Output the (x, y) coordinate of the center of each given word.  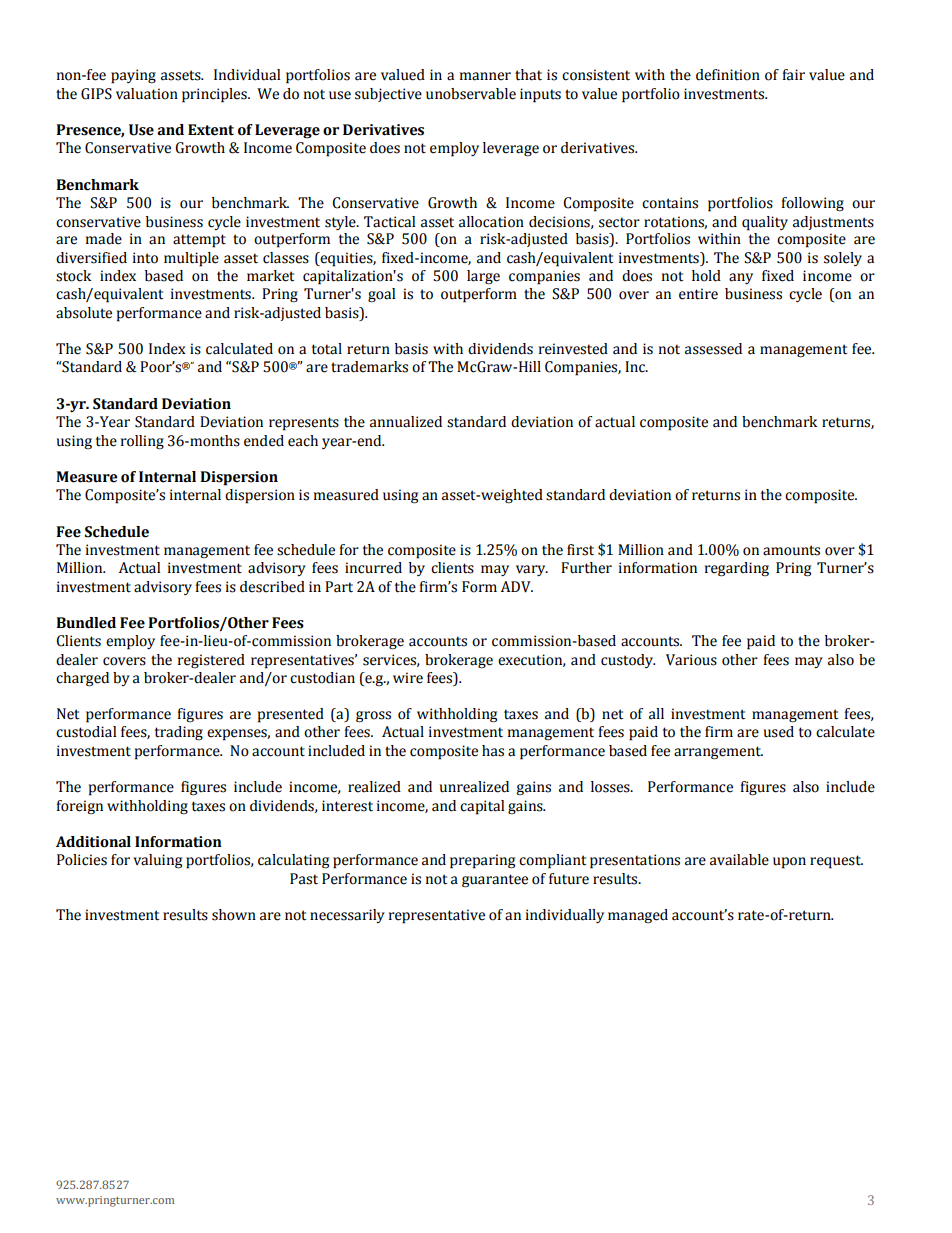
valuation (147, 94)
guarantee (495, 881)
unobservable (471, 94)
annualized (406, 422)
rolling (142, 442)
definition (728, 75)
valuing (157, 861)
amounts (791, 550)
